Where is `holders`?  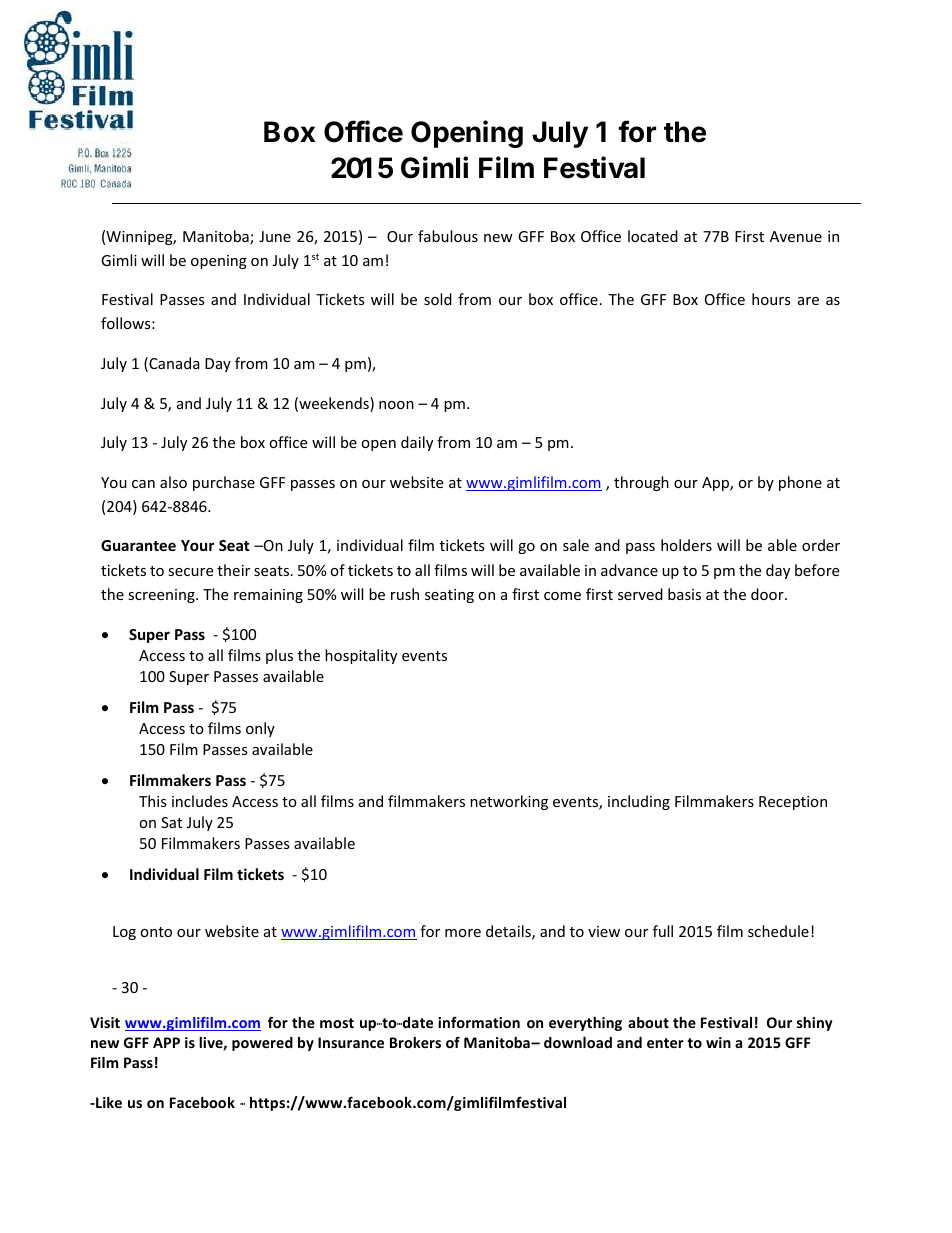
holders is located at coordinates (686, 545).
